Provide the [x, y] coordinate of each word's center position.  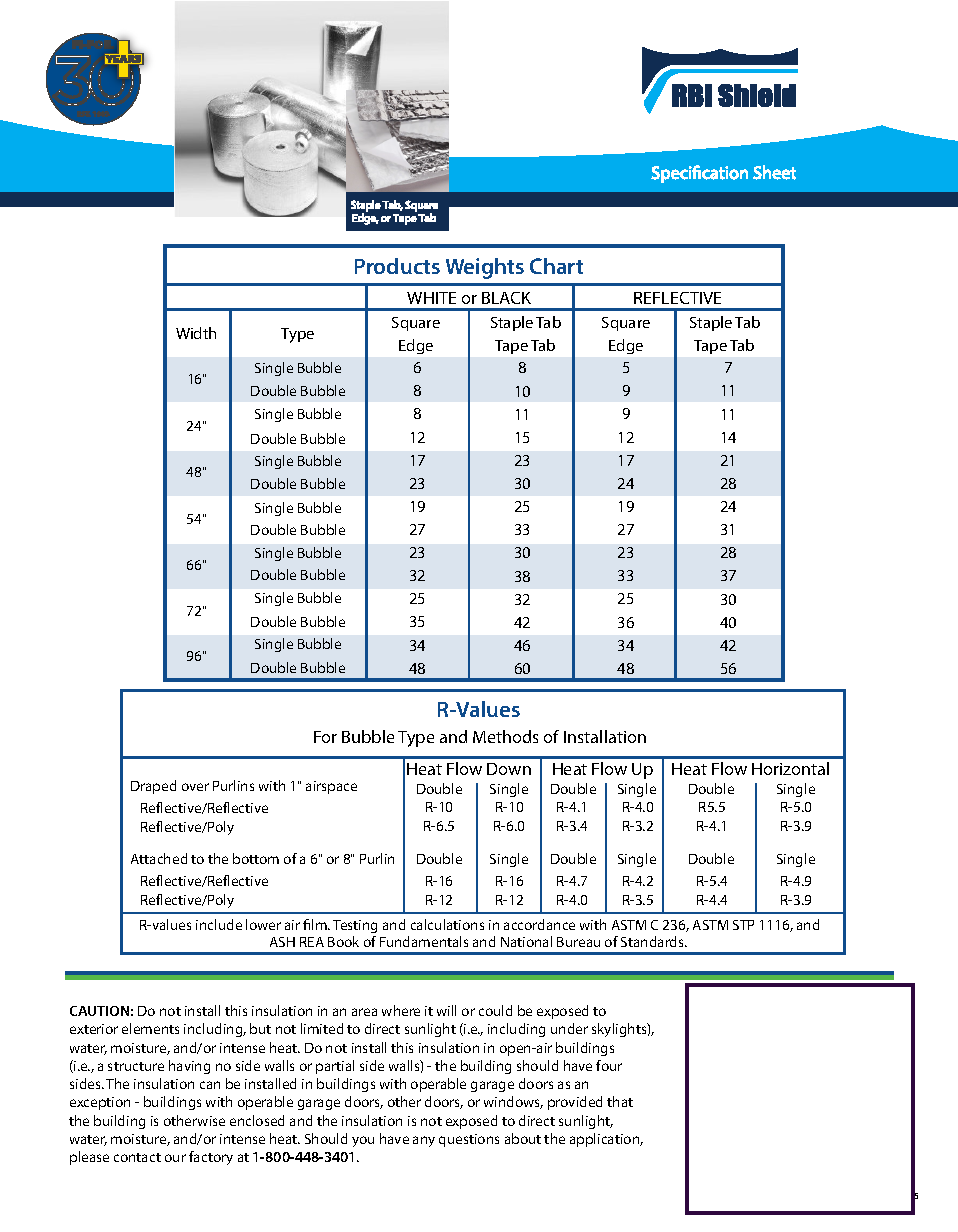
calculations [447, 924]
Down [509, 769]
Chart [556, 266]
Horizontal [790, 768]
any [424, 1141]
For [325, 737]
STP [743, 925]
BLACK [506, 298]
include [219, 924]
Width [196, 333]
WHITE [431, 298]
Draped [153, 787]
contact [137, 1157]
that [620, 1101]
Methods [505, 736]
